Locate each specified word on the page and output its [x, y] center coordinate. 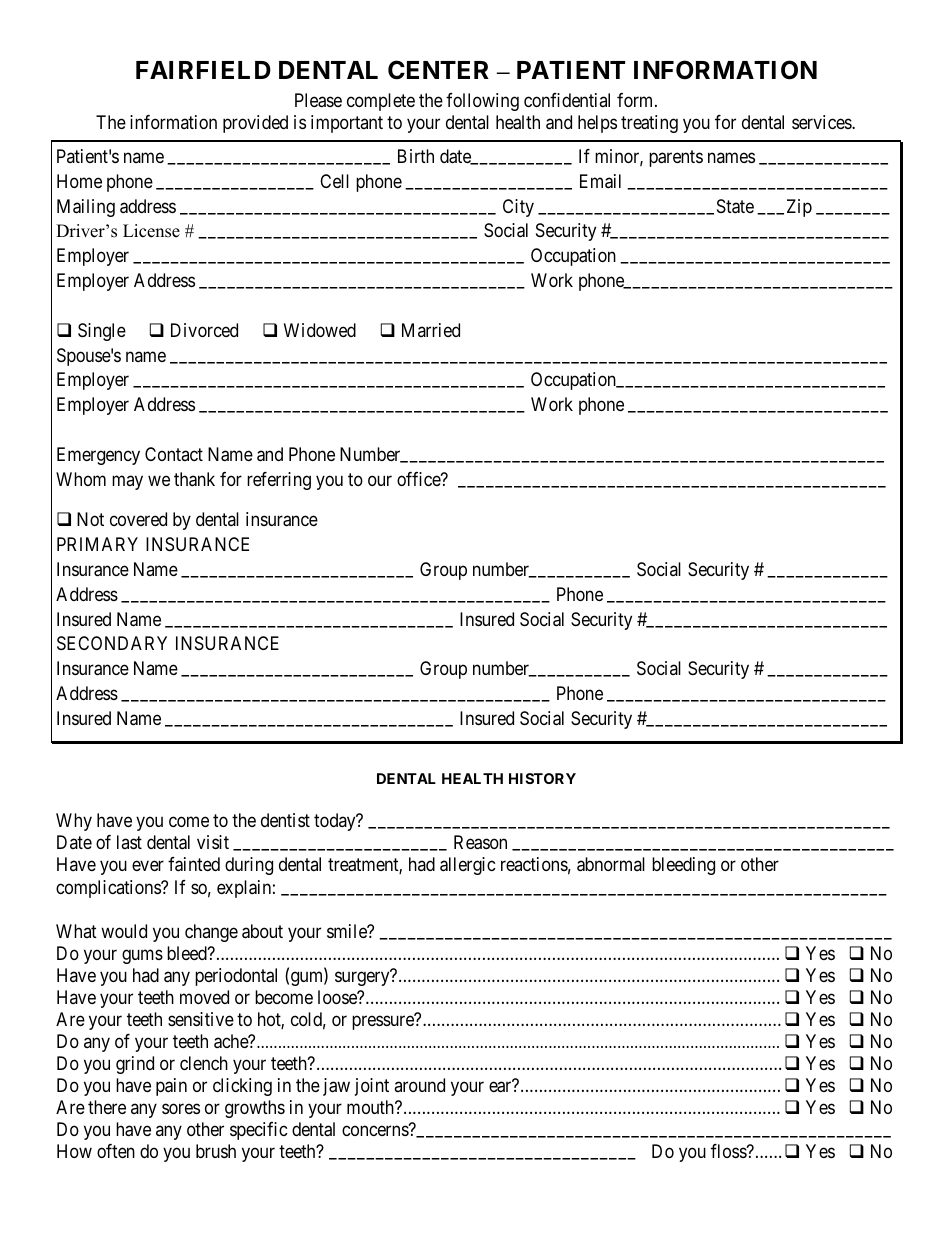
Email [600, 181]
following [482, 102]
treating [649, 124]
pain [171, 1087]
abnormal [611, 864]
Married [431, 330]
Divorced [204, 330]
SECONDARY [112, 643]
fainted [194, 864]
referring [279, 481]
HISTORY [542, 778]
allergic [468, 866]
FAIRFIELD [203, 70]
